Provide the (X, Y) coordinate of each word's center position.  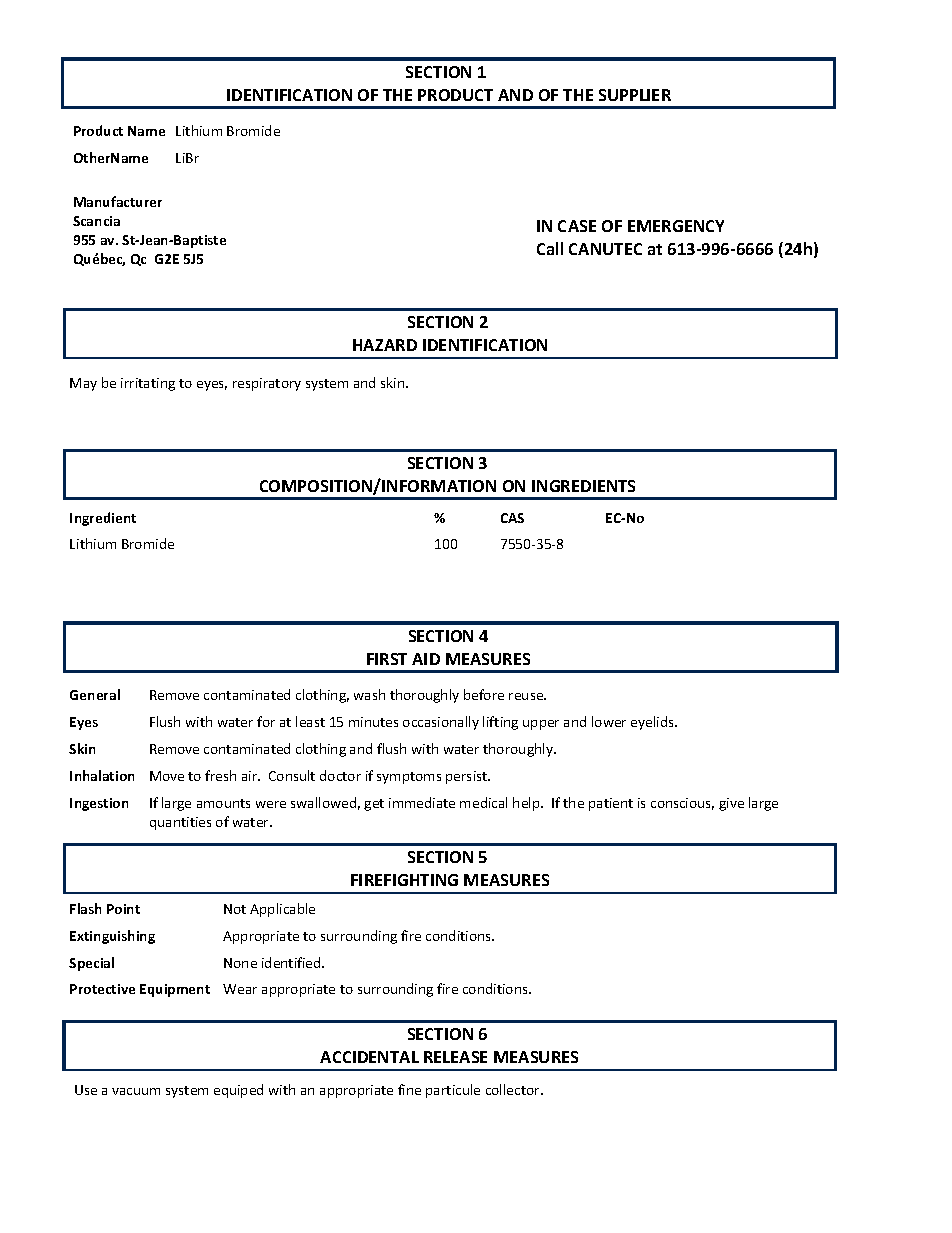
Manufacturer (118, 201)
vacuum (136, 1091)
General (95, 694)
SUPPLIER (635, 95)
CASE (577, 226)
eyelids (653, 723)
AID (426, 659)
